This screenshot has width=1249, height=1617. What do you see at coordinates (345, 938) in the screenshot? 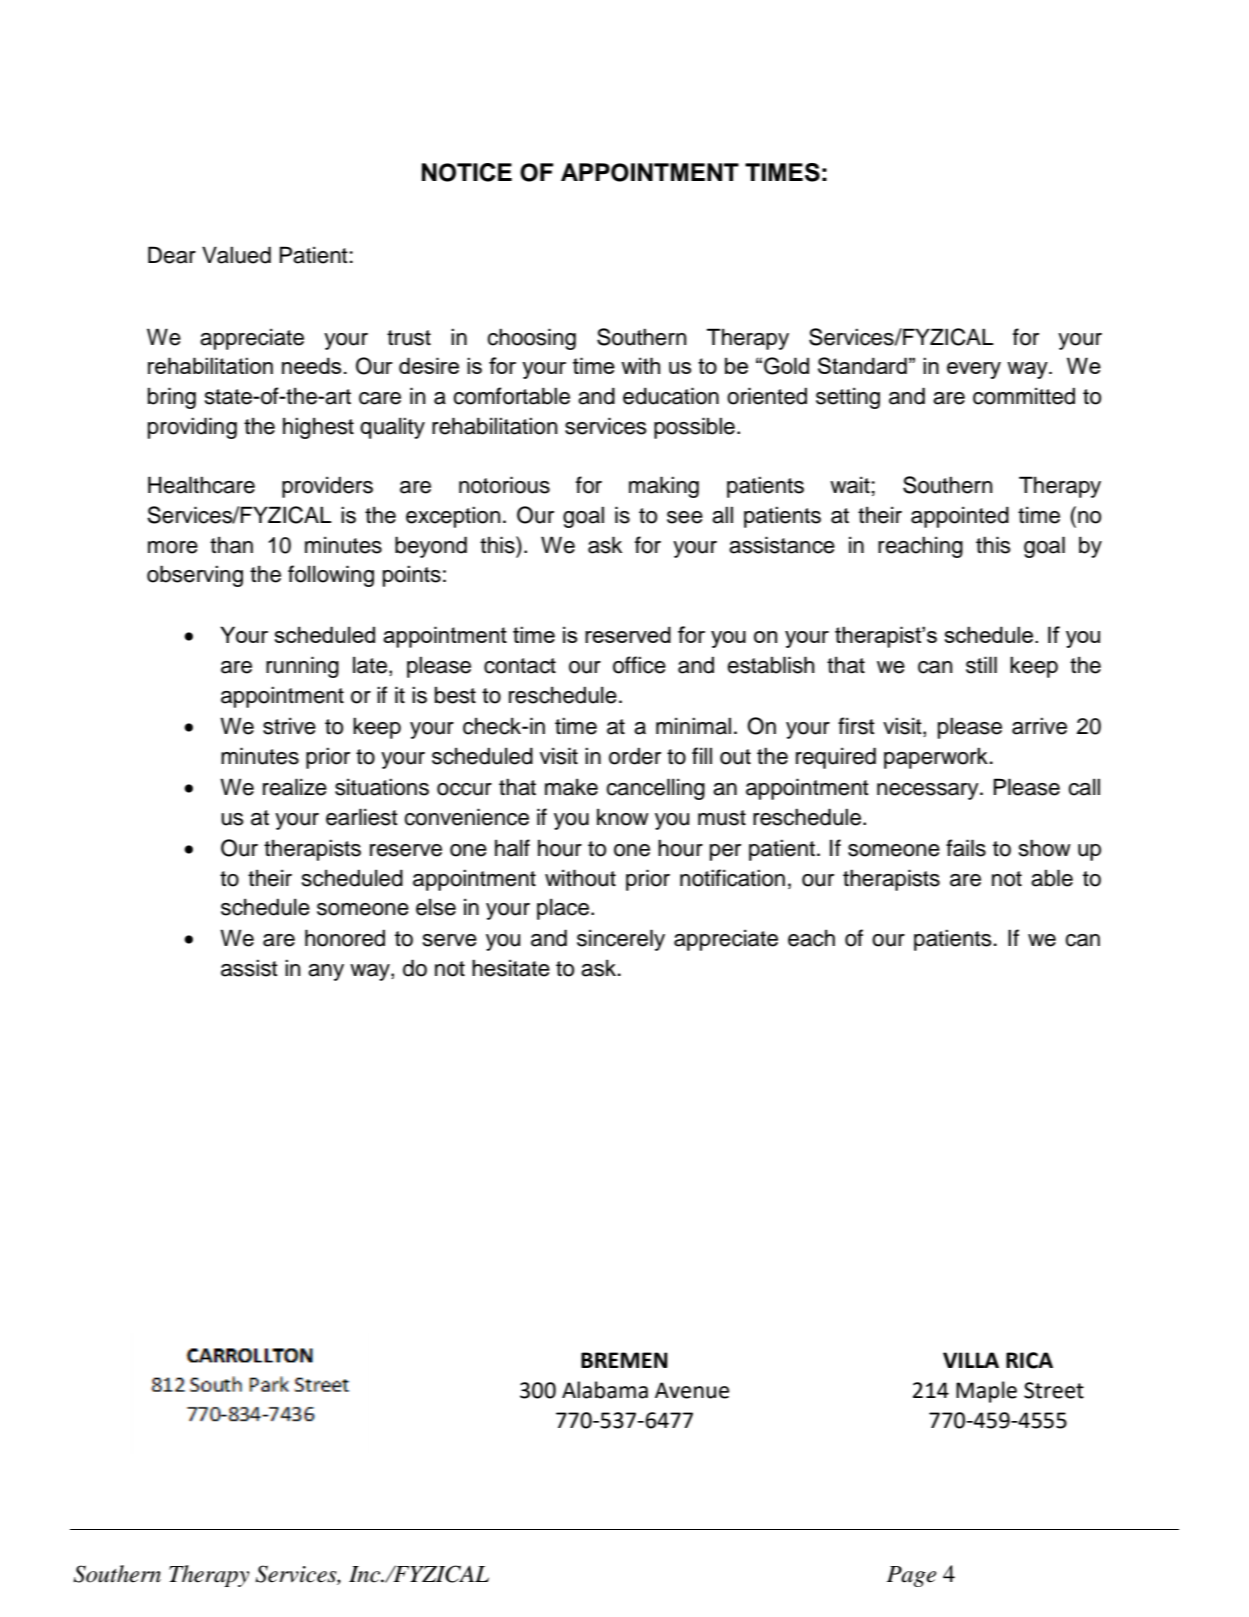
I see `honored` at bounding box center [345, 938].
